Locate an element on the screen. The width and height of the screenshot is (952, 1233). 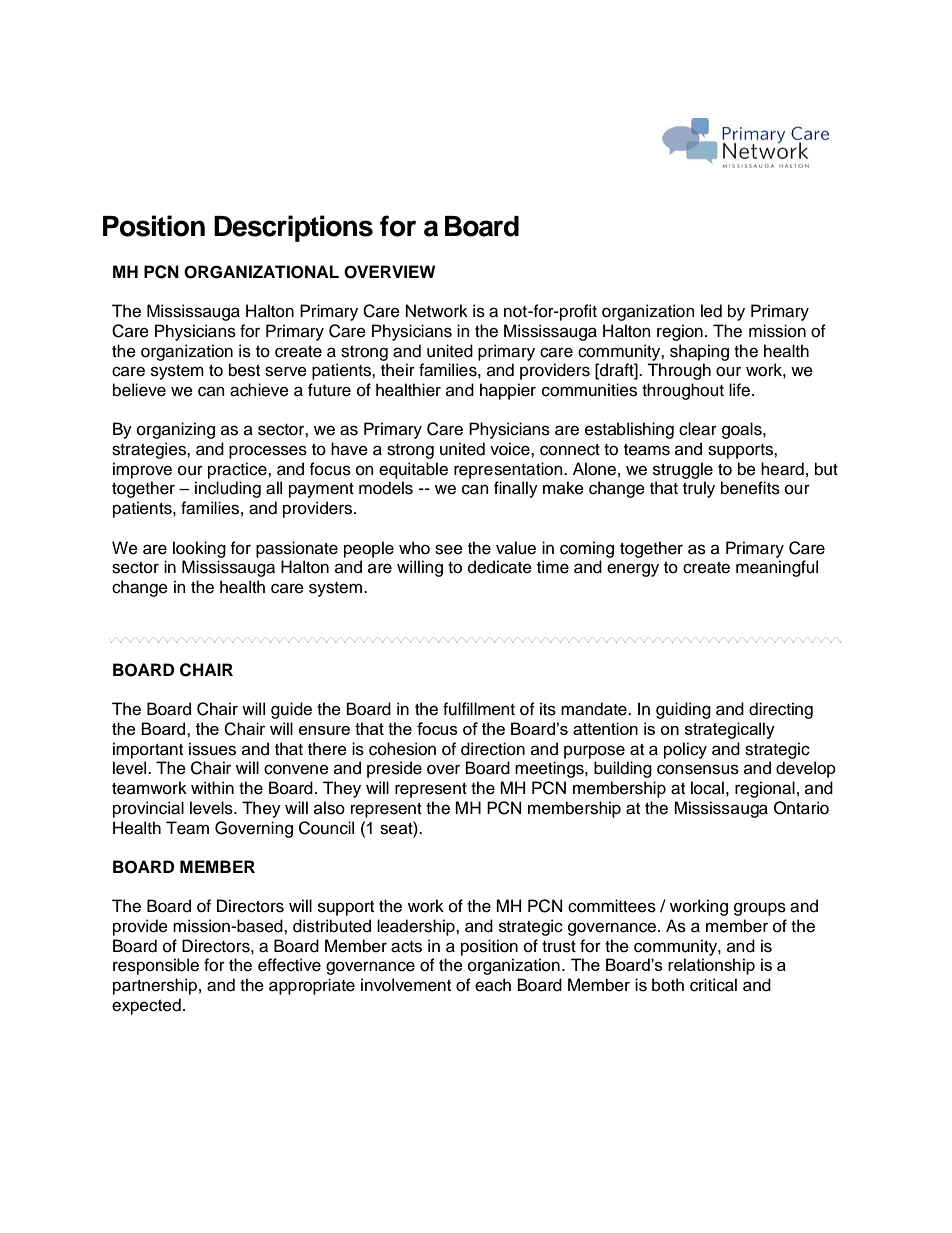
including is located at coordinates (228, 489).
